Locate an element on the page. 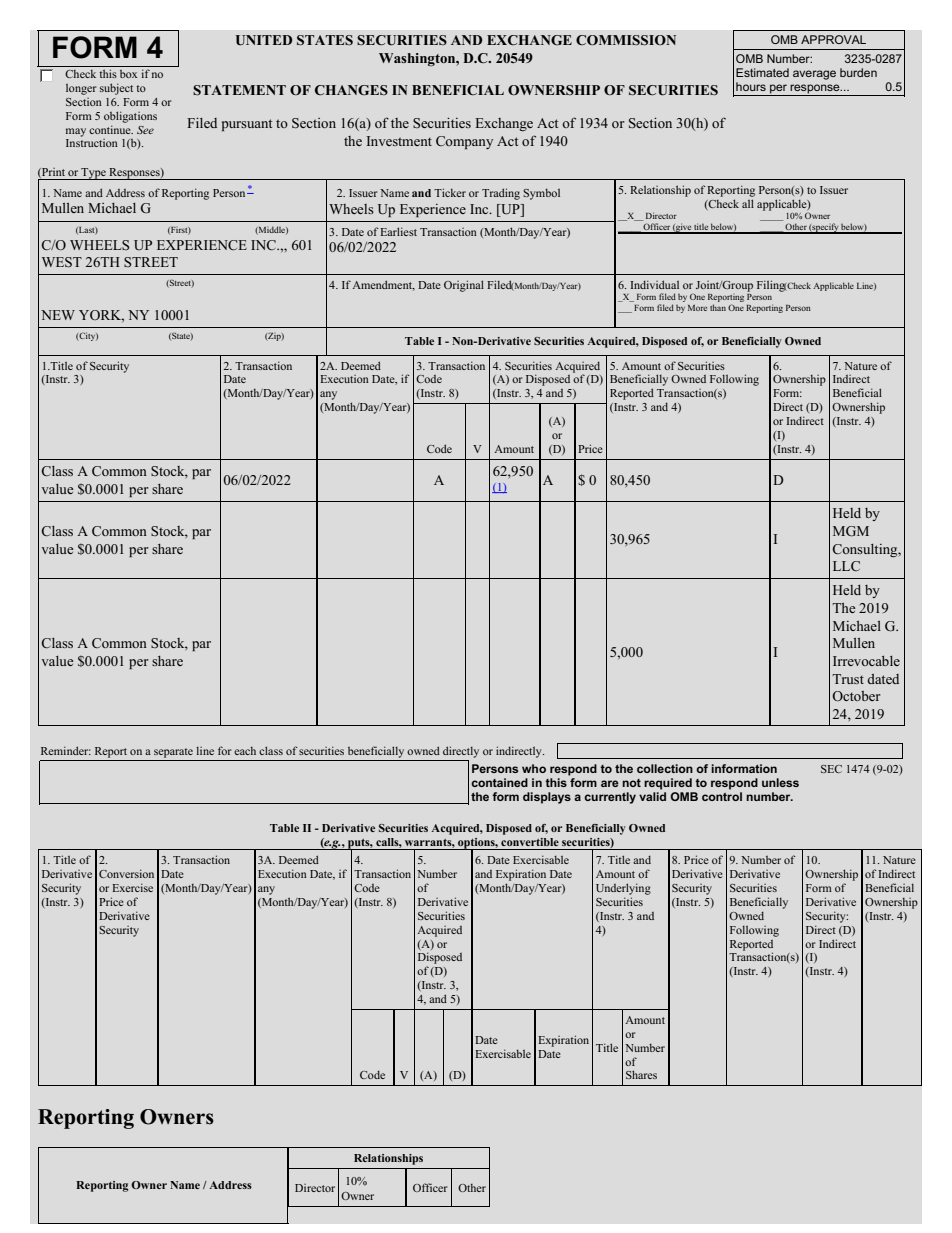  than is located at coordinates (718, 307).
